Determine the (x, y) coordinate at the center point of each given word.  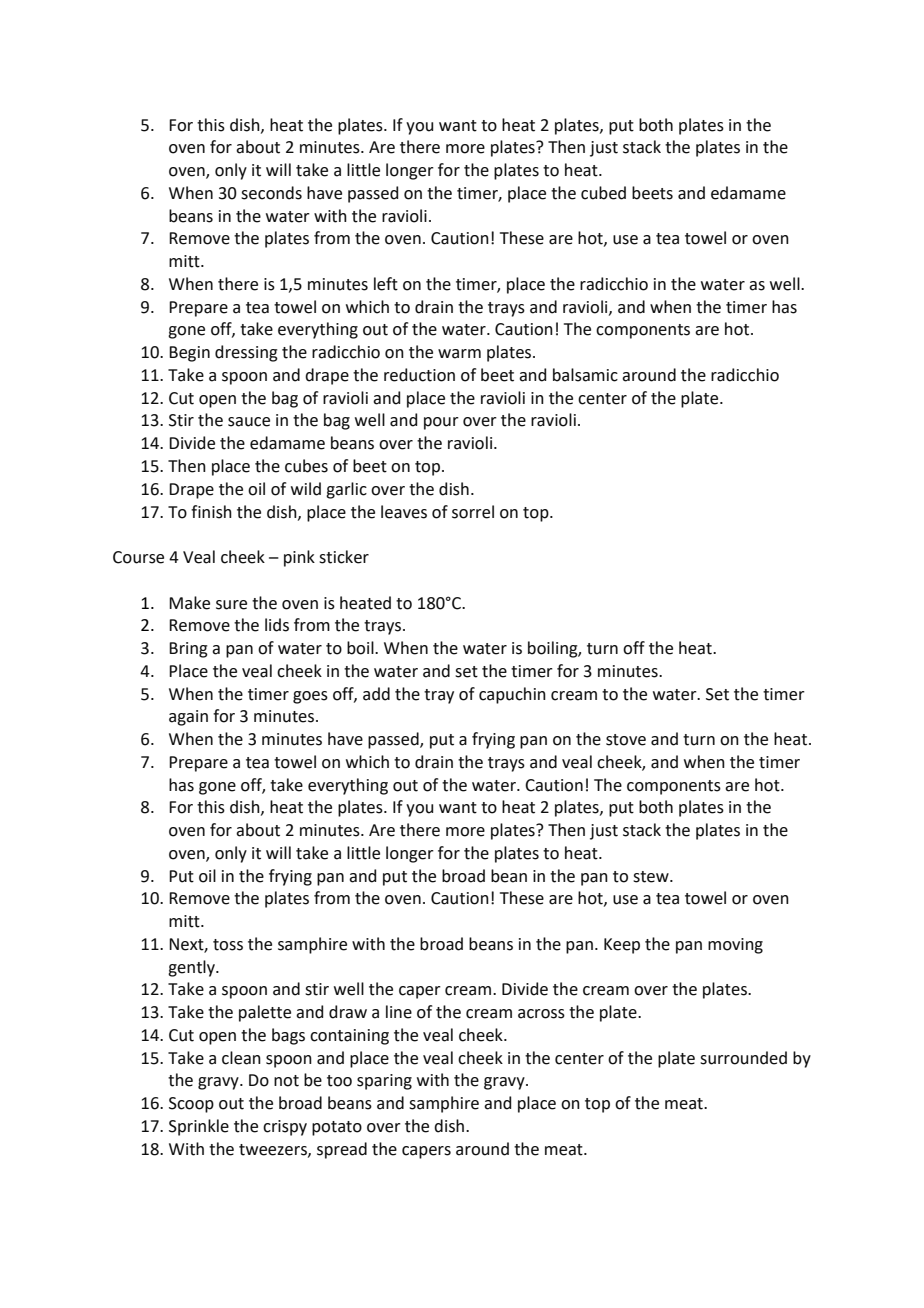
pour (441, 423)
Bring (188, 650)
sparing (384, 1082)
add (376, 694)
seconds (271, 193)
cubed (603, 193)
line (399, 1012)
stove (626, 740)
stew (652, 877)
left (386, 284)
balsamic (585, 375)
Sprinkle (199, 1127)
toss (228, 945)
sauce (249, 422)
